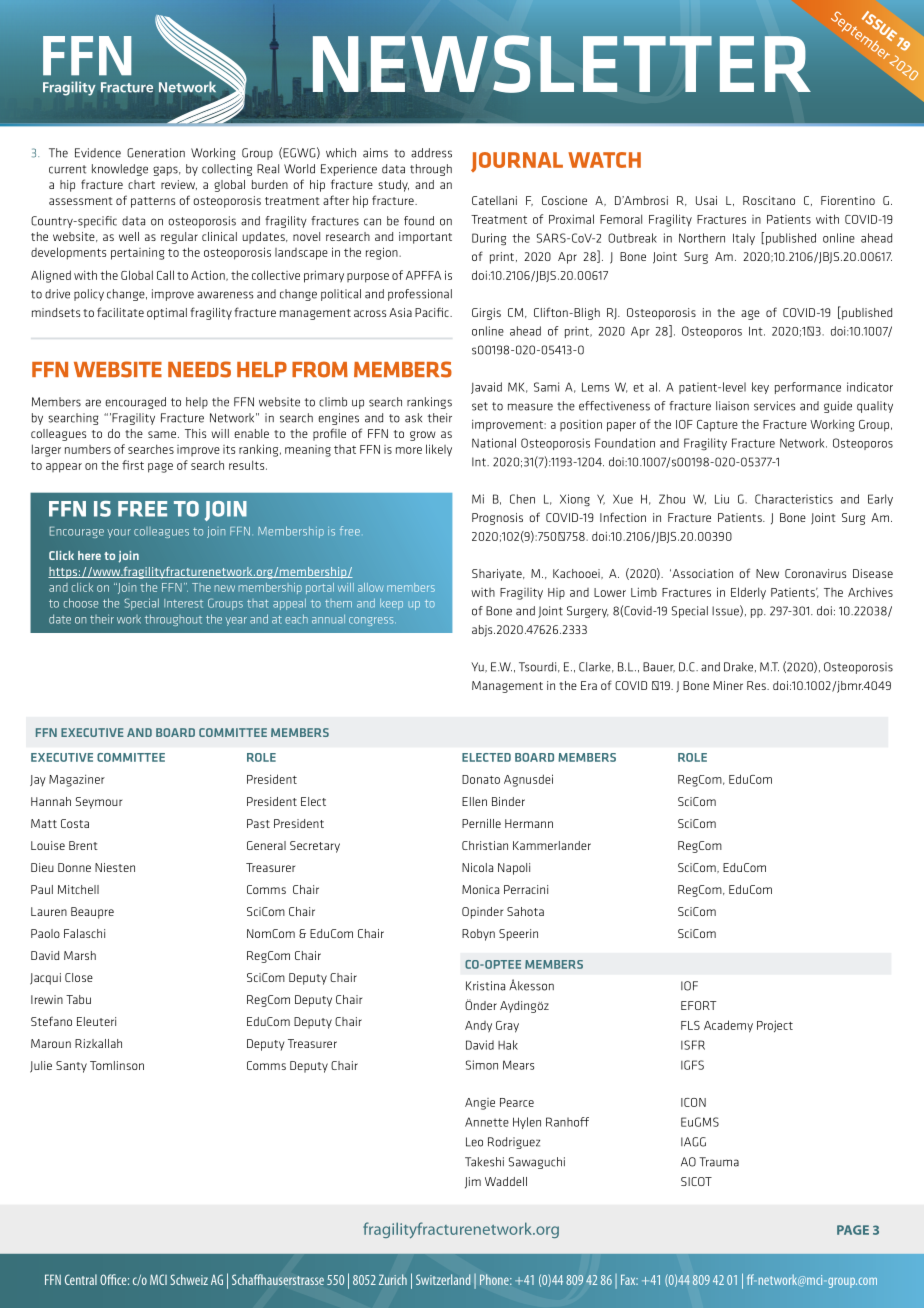  Describe the element at coordinates (443, 1279) in the page. I see `Switzerland` at that location.
